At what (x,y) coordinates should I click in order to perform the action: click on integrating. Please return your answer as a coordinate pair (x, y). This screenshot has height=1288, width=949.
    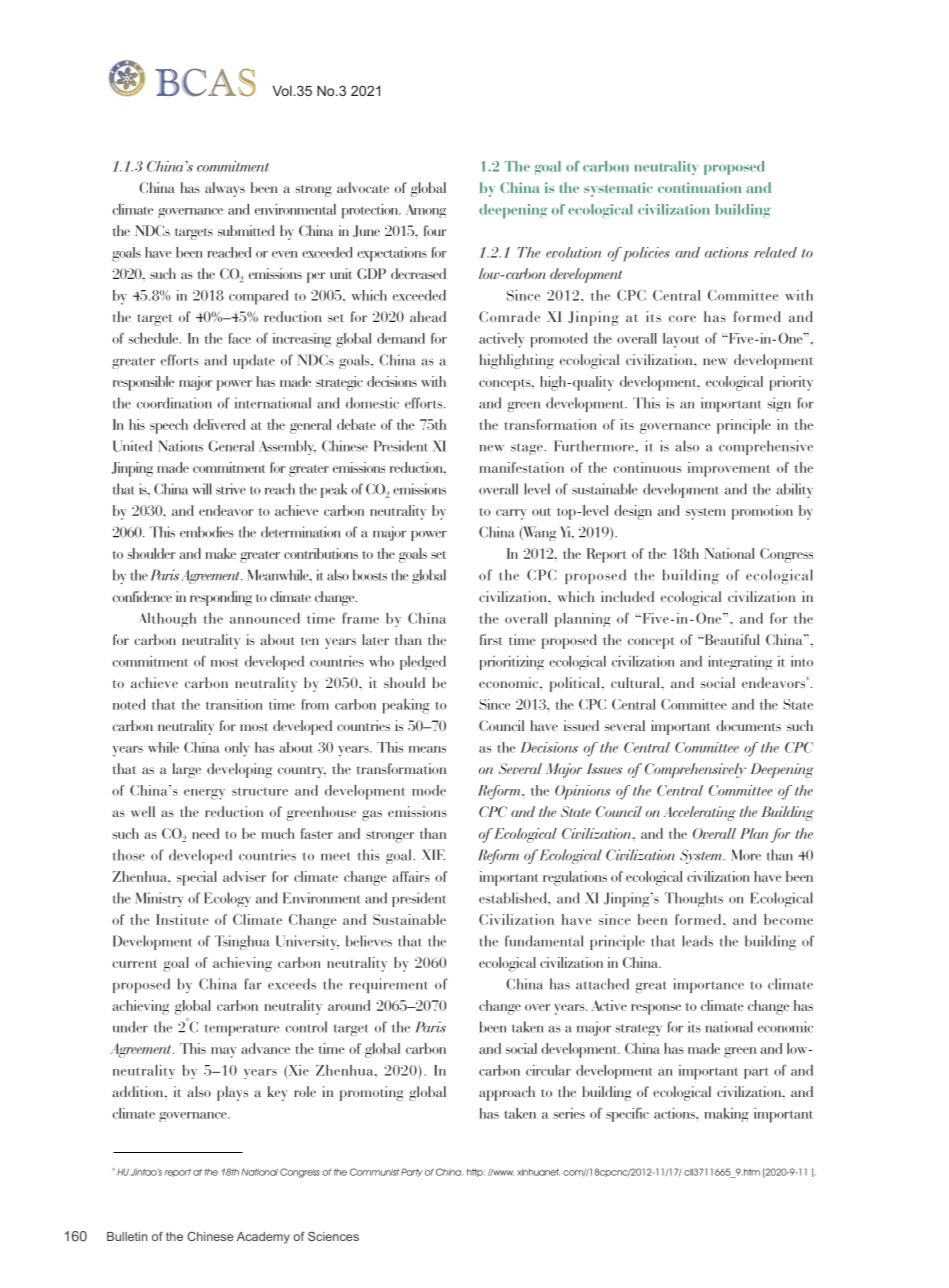
    Looking at the image, I should click on (740, 662).
